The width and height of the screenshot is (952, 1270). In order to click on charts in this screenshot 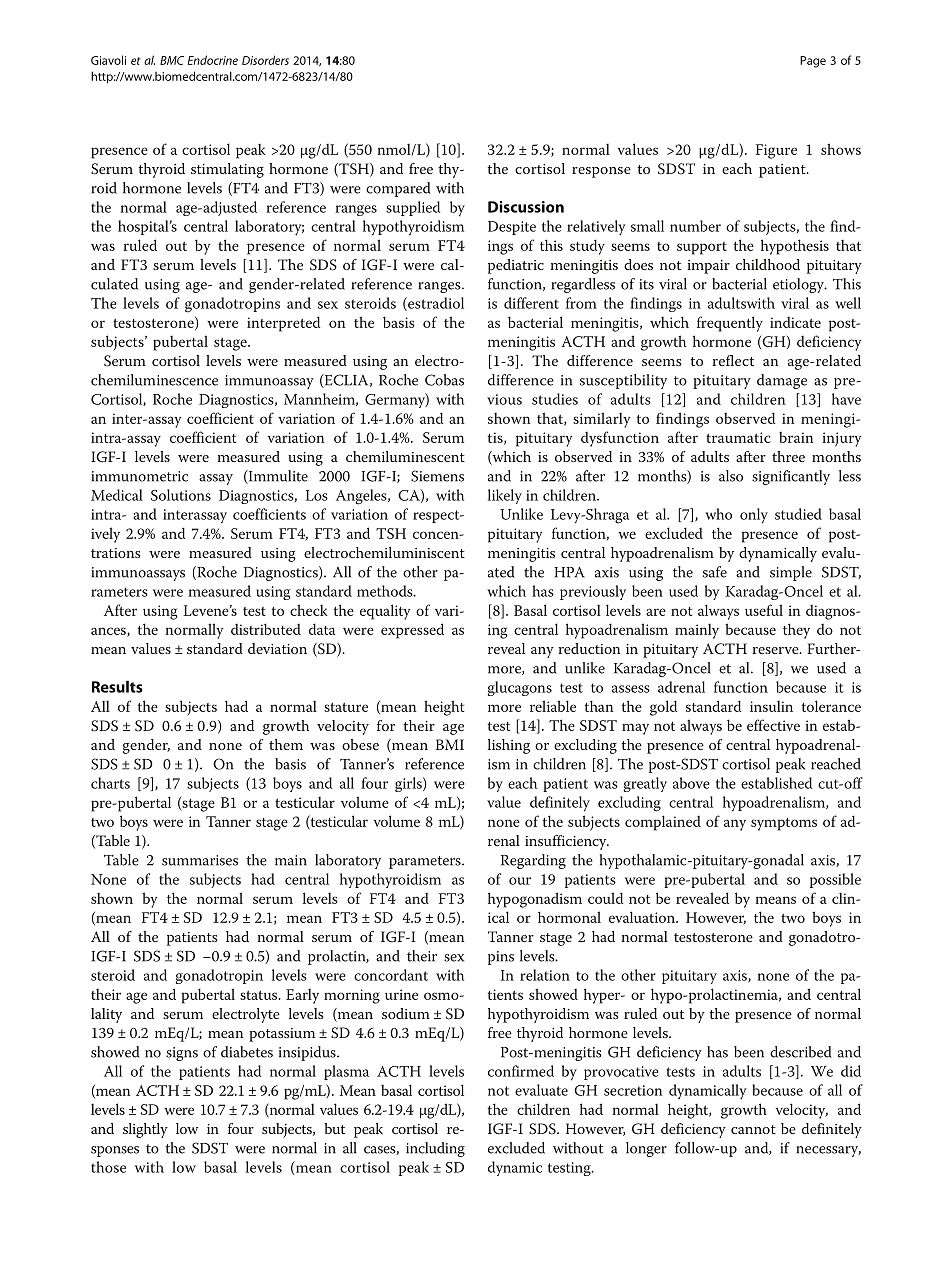, I will do `click(110, 783)`.
